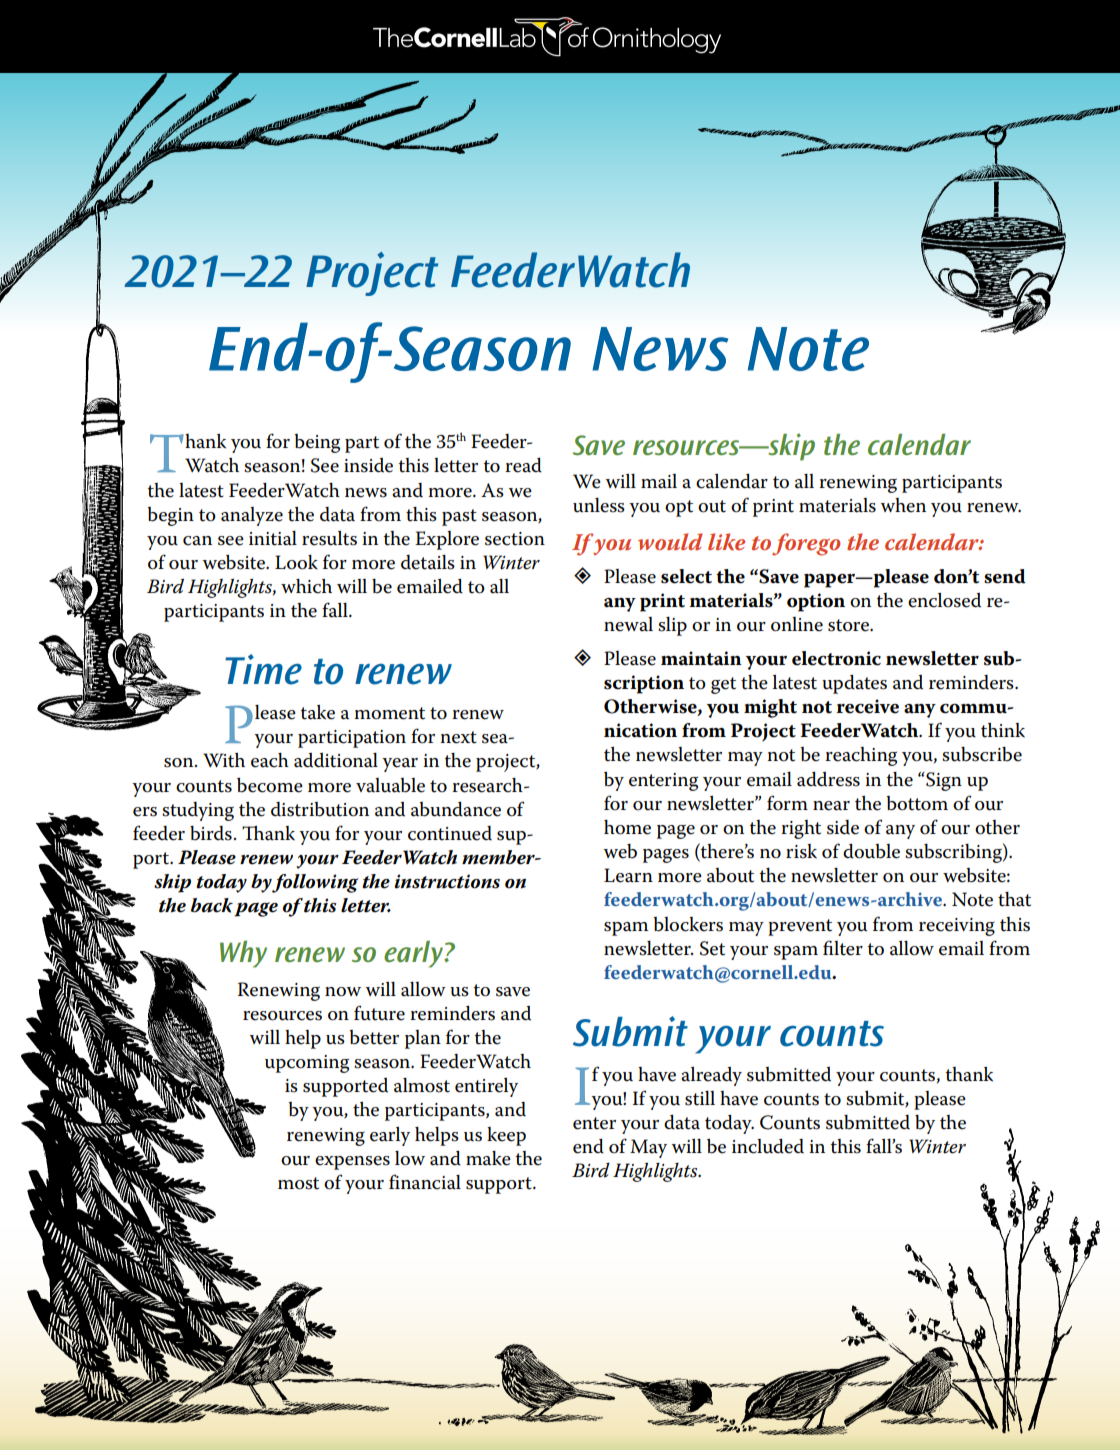 The width and height of the page is (1120, 1450). I want to click on Time, so click(263, 669).
